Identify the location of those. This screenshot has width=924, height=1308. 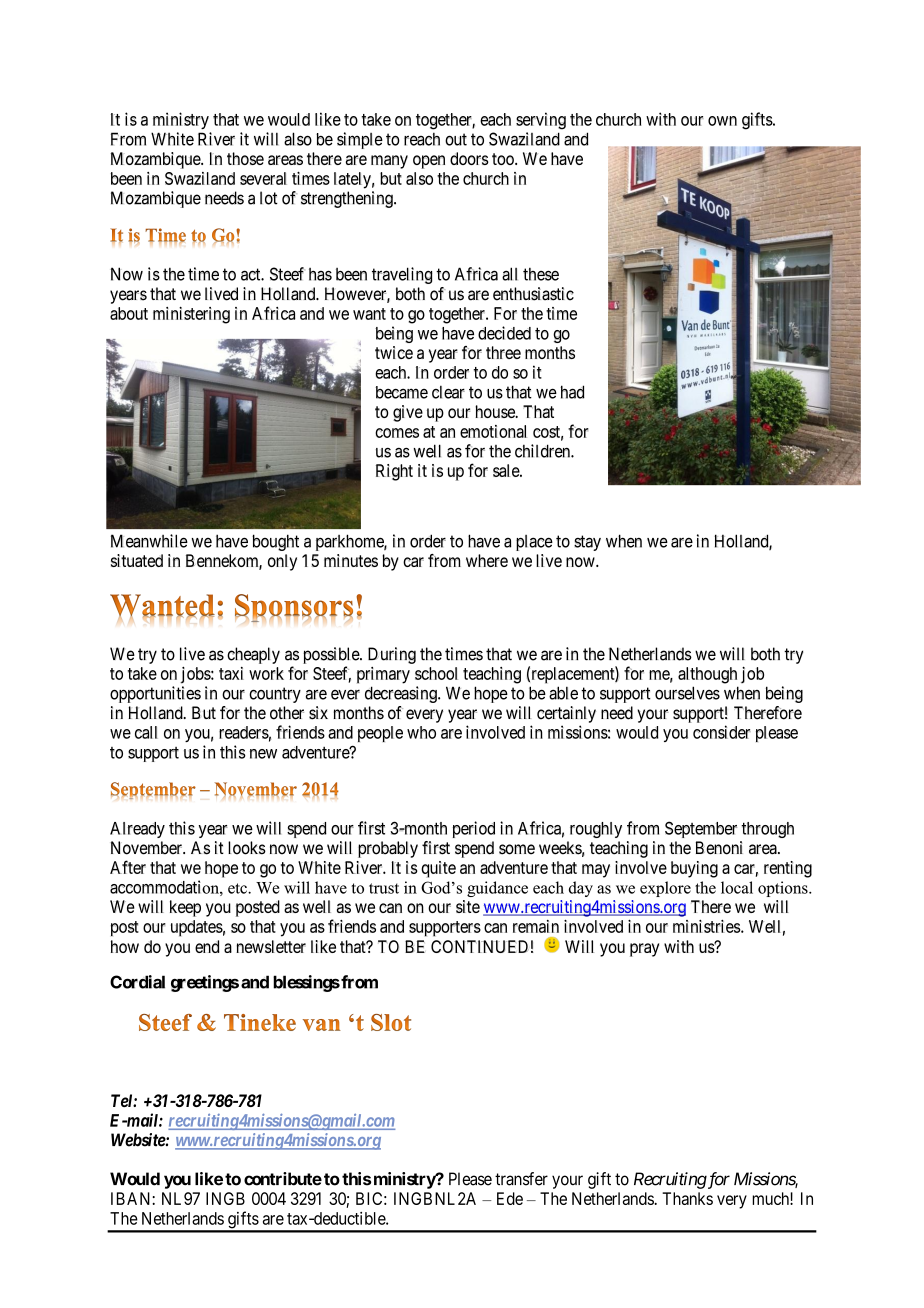
(245, 158).
